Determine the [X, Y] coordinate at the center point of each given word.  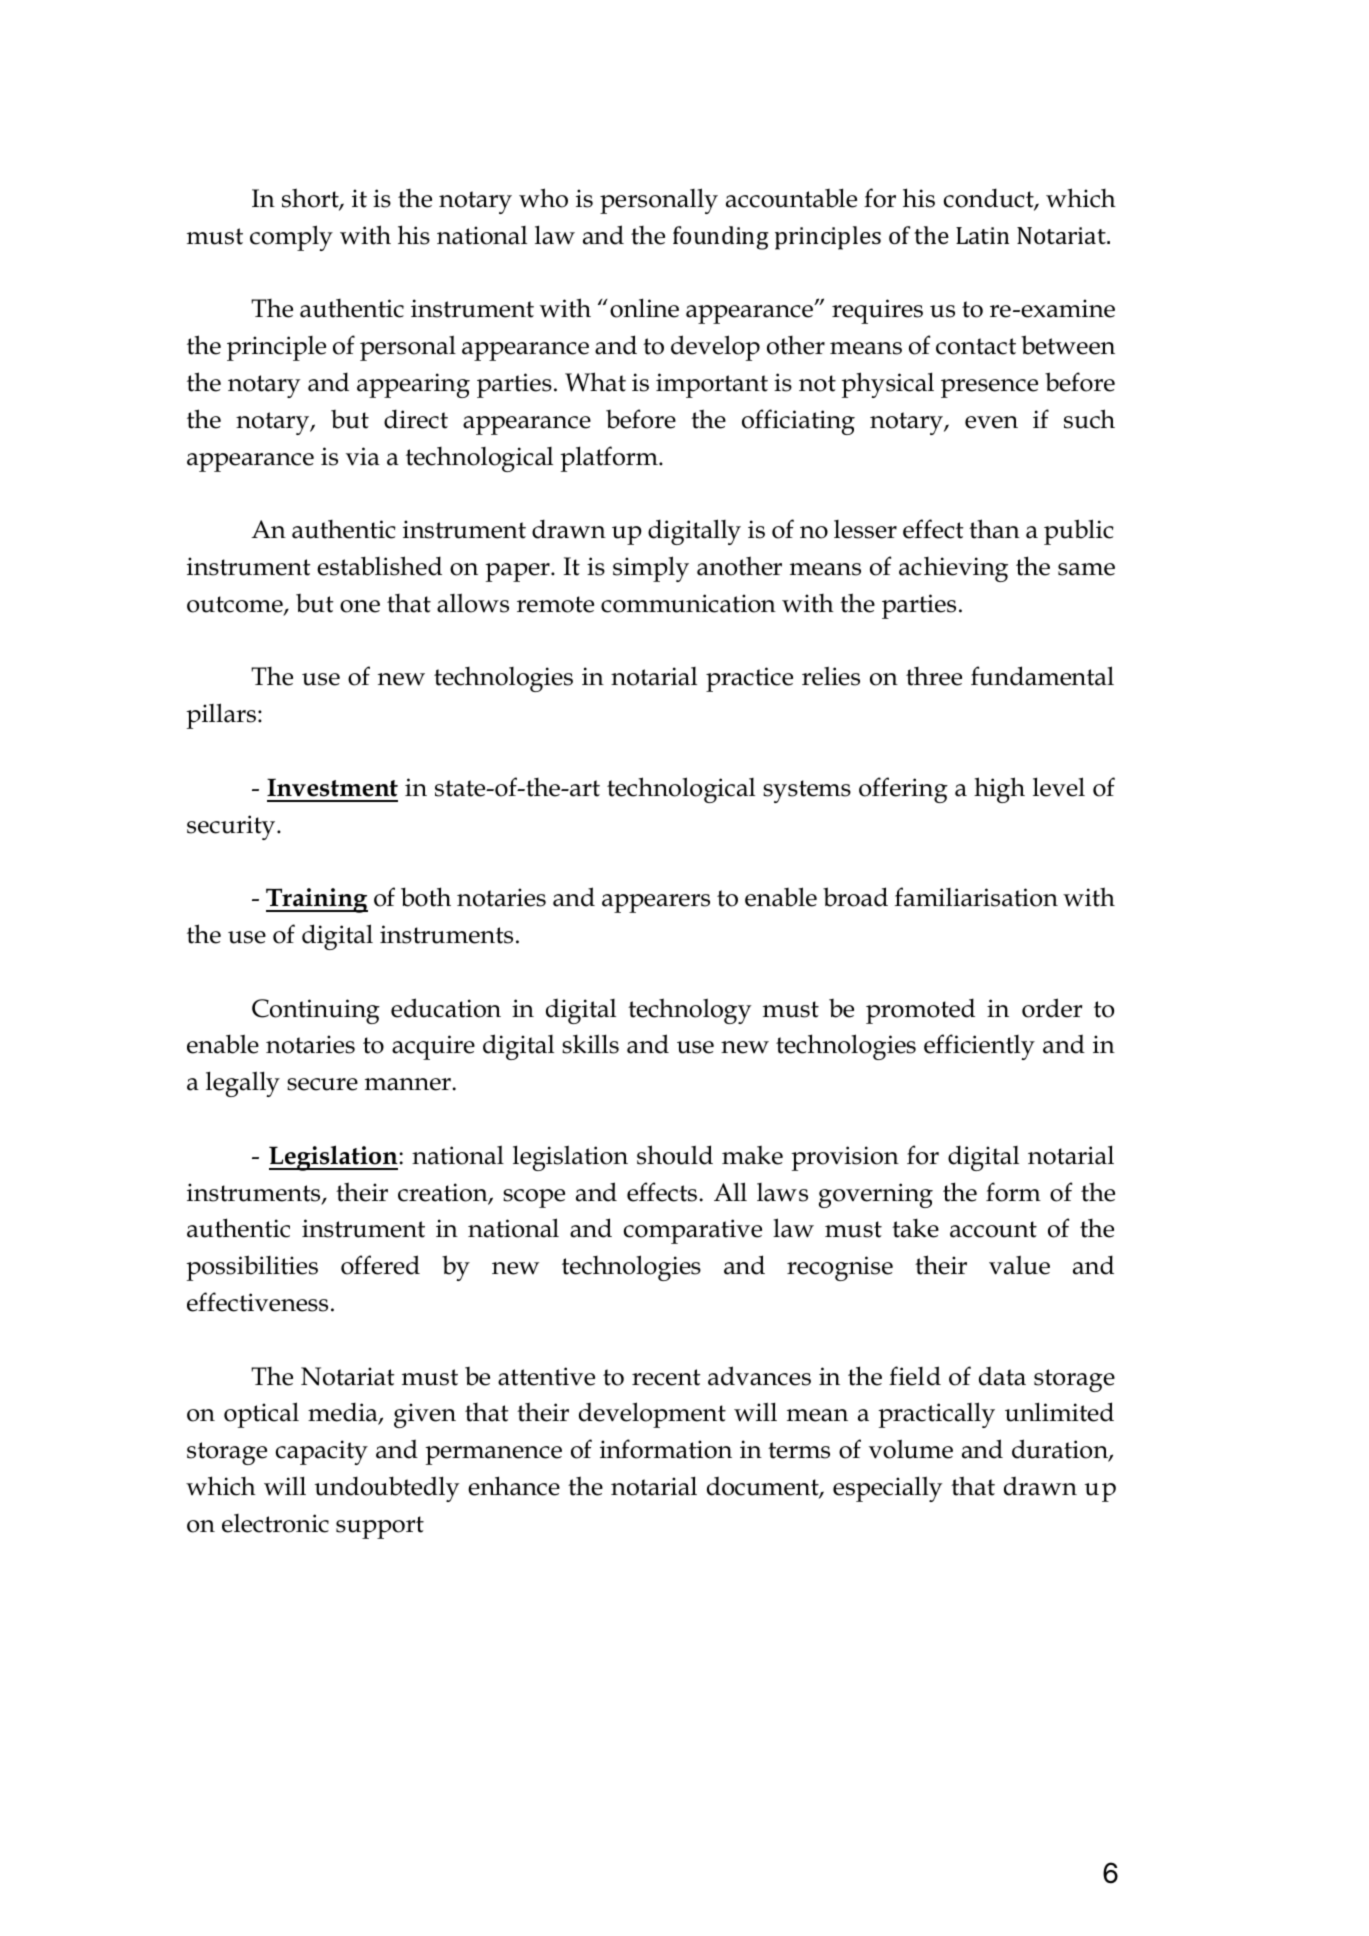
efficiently [979, 1047]
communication [688, 603]
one [360, 606]
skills [590, 1044]
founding [721, 238]
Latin [982, 235]
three [934, 676]
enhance [514, 1486]
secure [322, 1084]
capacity [322, 1452]
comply [291, 238]
